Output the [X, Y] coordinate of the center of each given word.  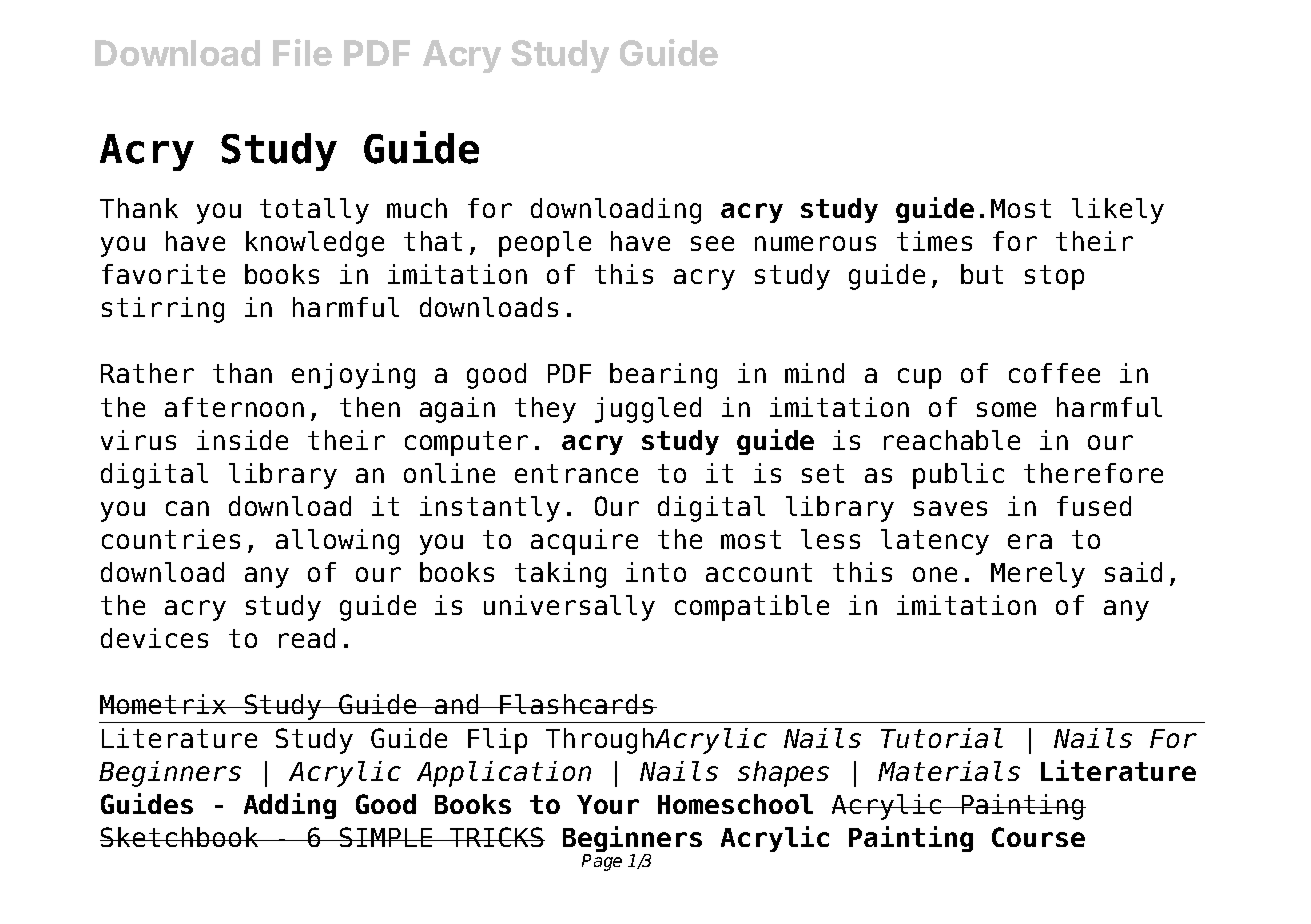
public [958, 476]
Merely [1038, 575]
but [982, 274]
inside [242, 440]
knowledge [315, 244]
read [307, 638]
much [417, 208]
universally [569, 608]
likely [1118, 211]
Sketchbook [180, 837]
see [712, 243]
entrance [576, 473]
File [302, 52]
